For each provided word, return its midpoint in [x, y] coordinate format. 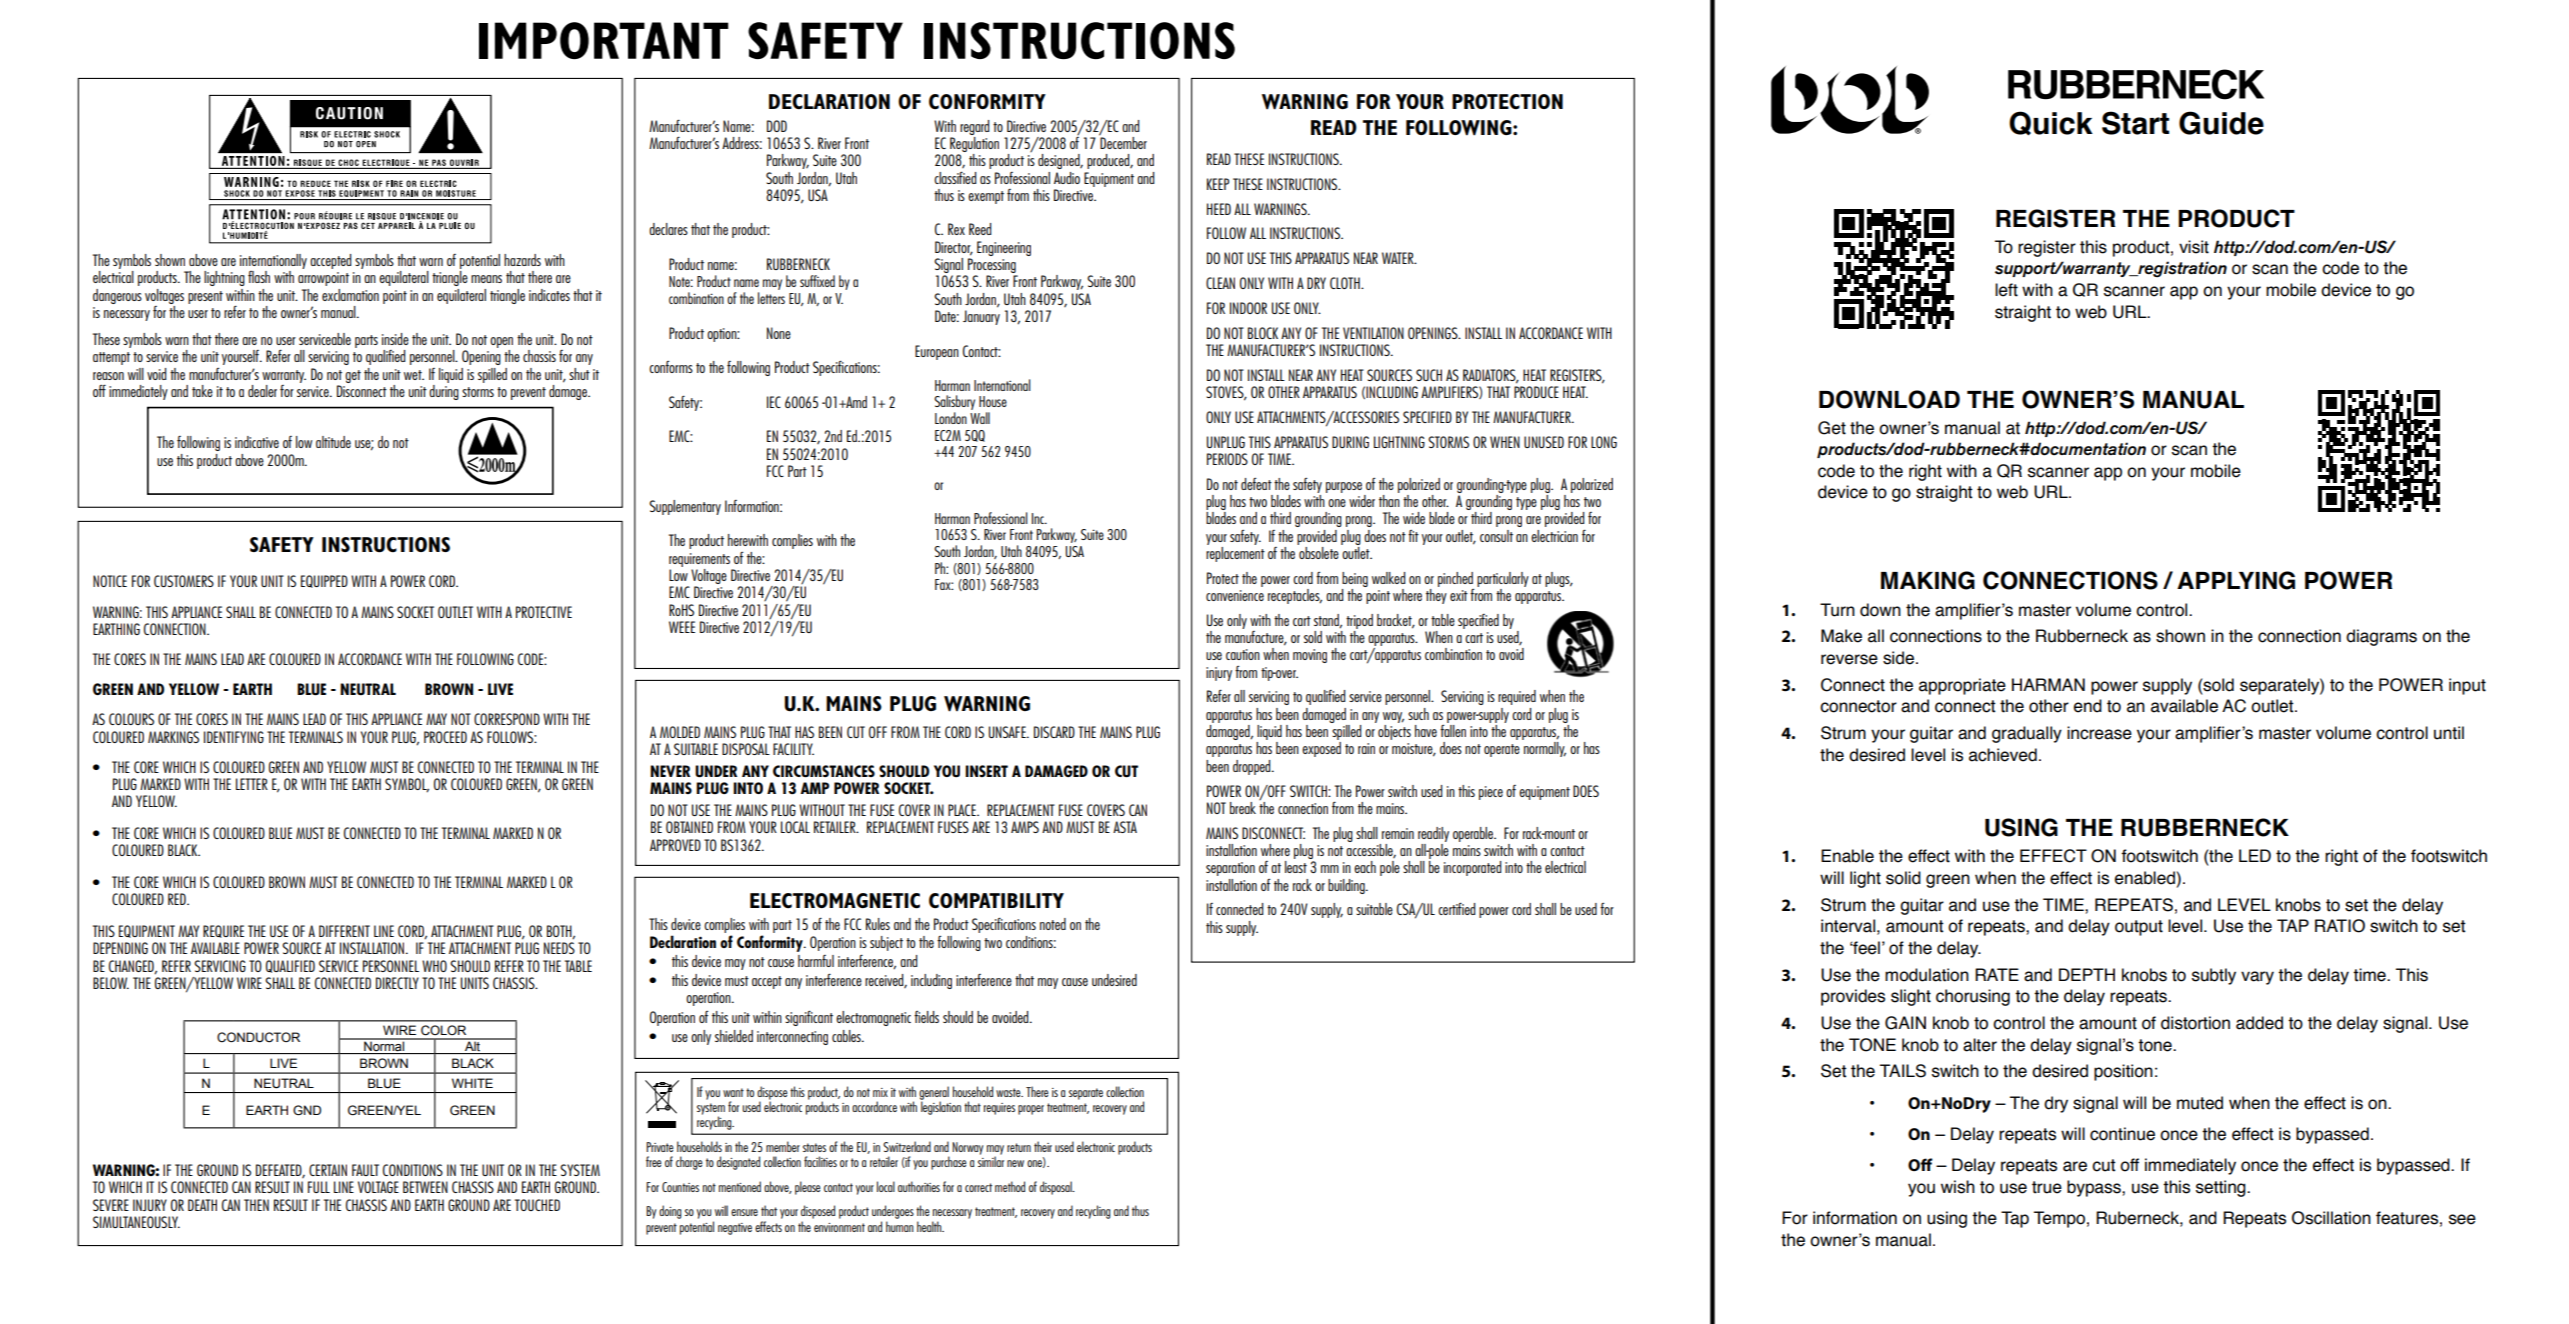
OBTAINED [689, 827]
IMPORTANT [604, 40]
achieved [2003, 755]
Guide [2221, 123]
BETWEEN [425, 1187]
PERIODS [1227, 459]
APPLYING [2236, 580]
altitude [333, 442]
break [1243, 808]
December [1123, 141]
